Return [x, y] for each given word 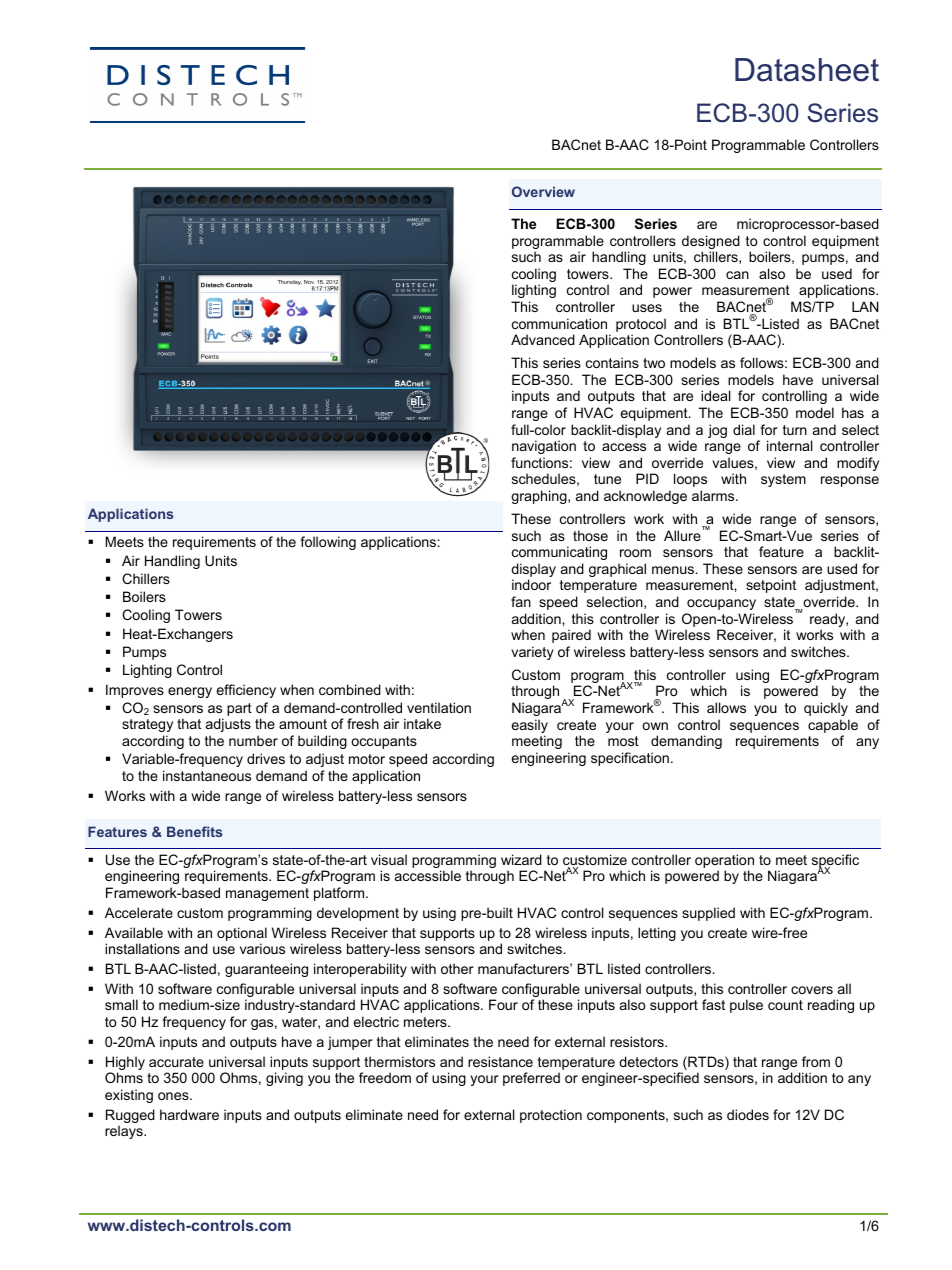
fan [521, 601]
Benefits [195, 831]
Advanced [543, 339]
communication [559, 323]
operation [724, 862]
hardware [189, 1114]
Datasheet [807, 70]
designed [711, 243]
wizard [521, 859]
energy [190, 692]
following [328, 543]
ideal [715, 395]
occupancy [721, 604]
